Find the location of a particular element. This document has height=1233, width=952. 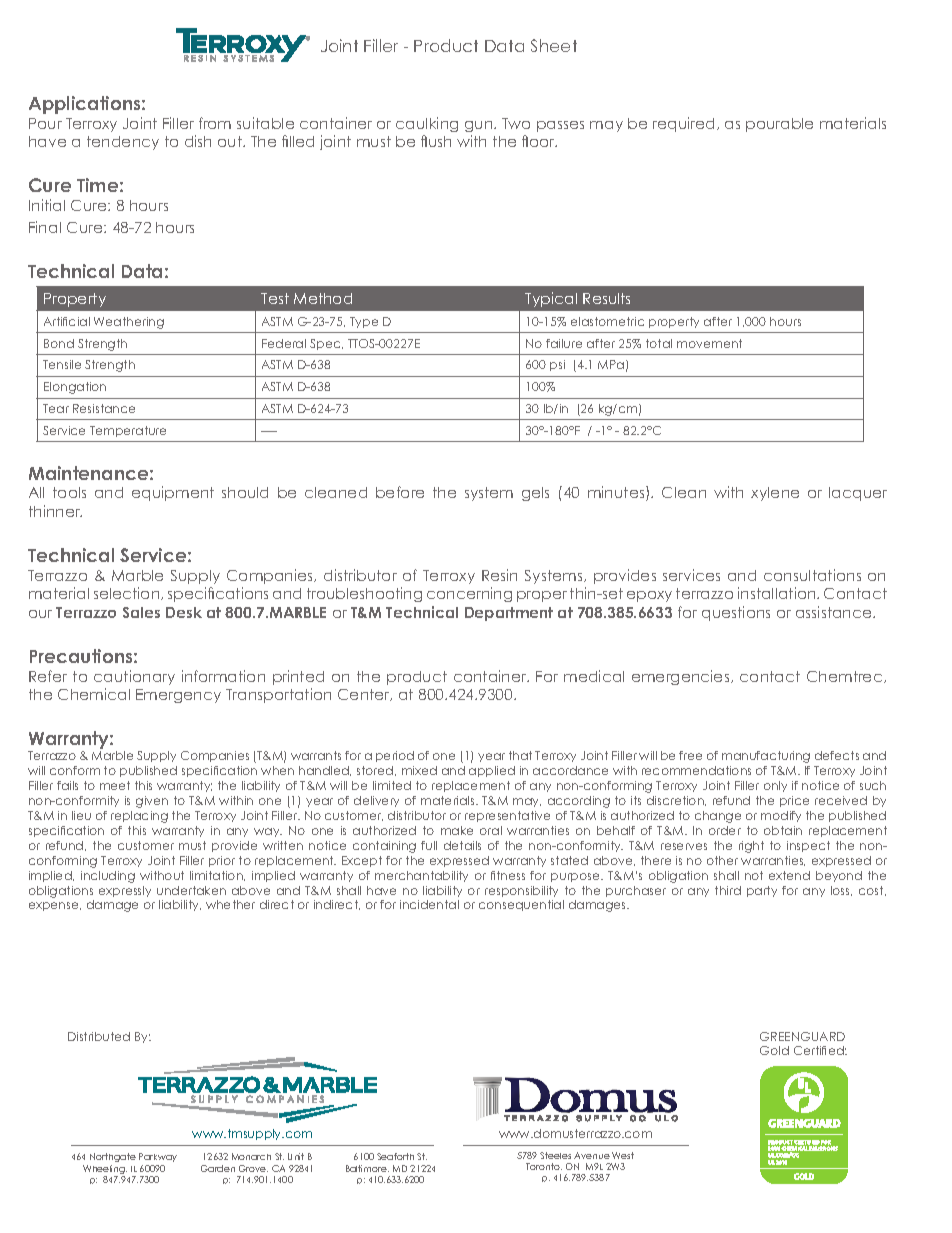

movement is located at coordinates (709, 343).
